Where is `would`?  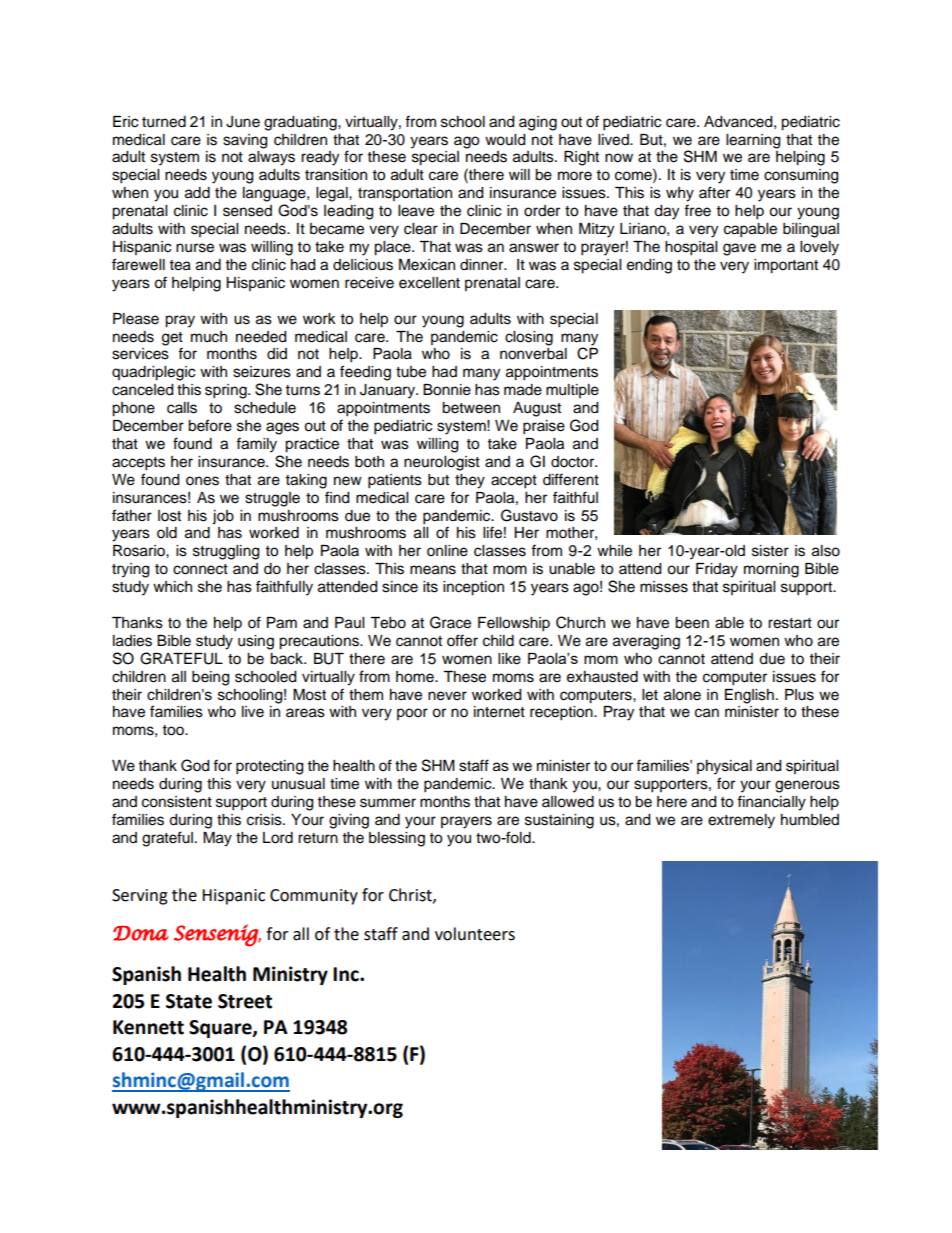
would is located at coordinates (505, 140).
